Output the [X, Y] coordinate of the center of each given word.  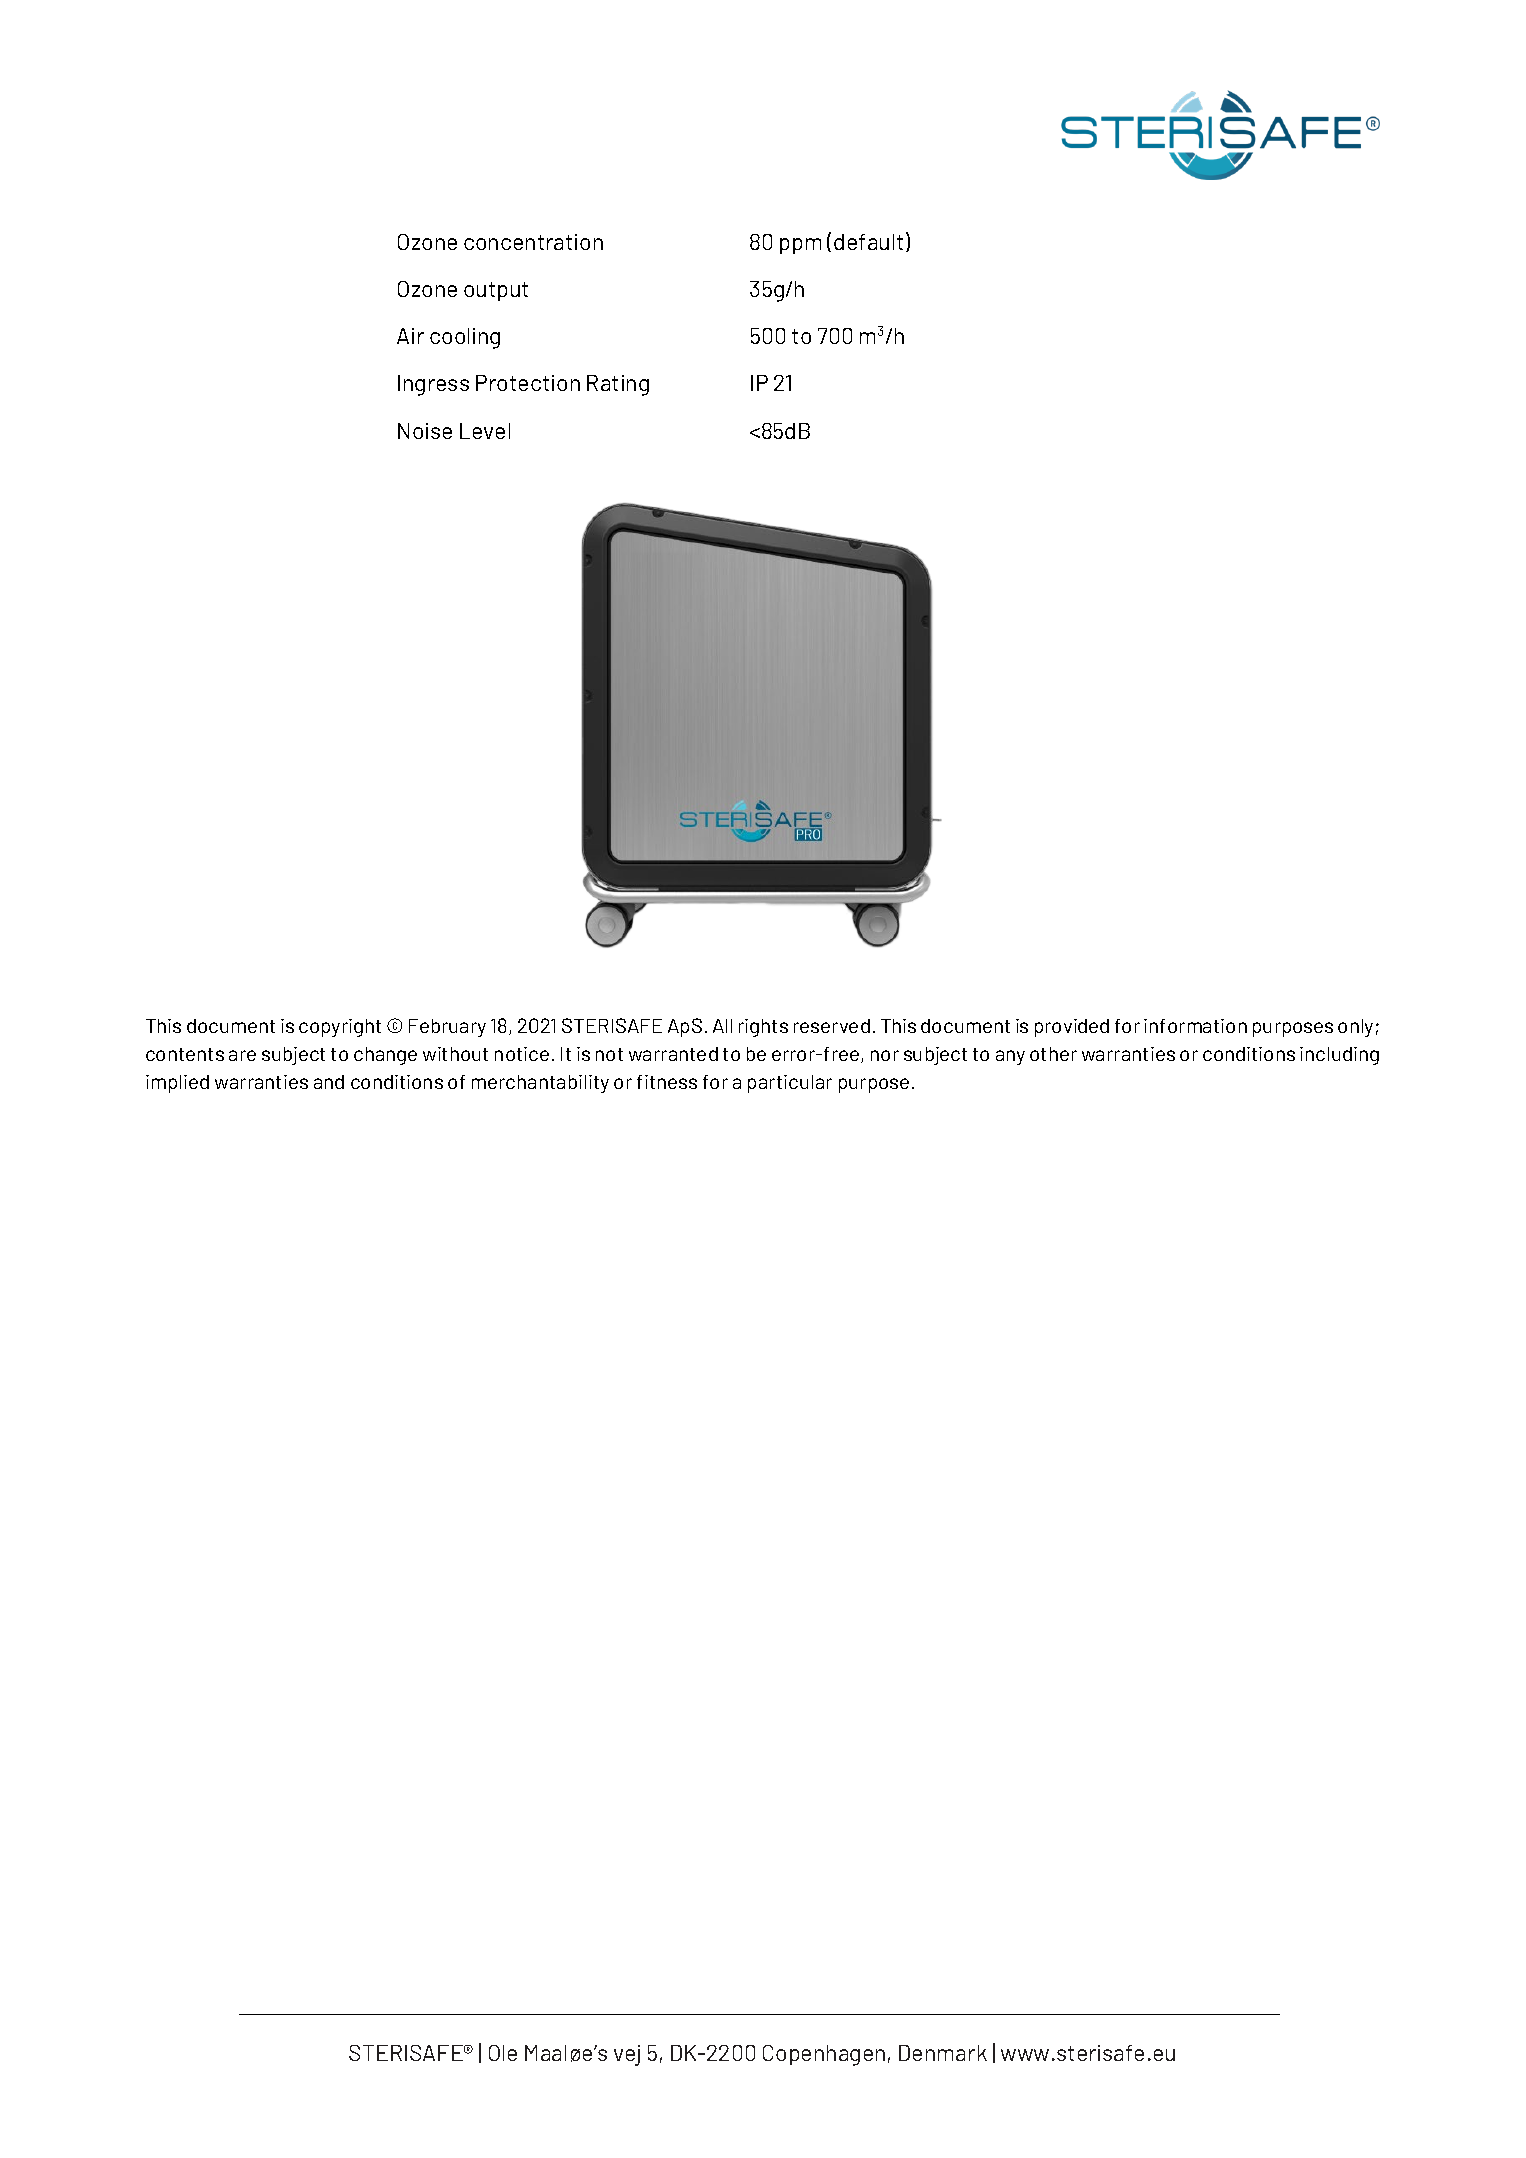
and [329, 1082]
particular [790, 1084]
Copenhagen [824, 2055]
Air [410, 336]
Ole [503, 2053]
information [1195, 1026]
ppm [800, 246]
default [868, 242]
